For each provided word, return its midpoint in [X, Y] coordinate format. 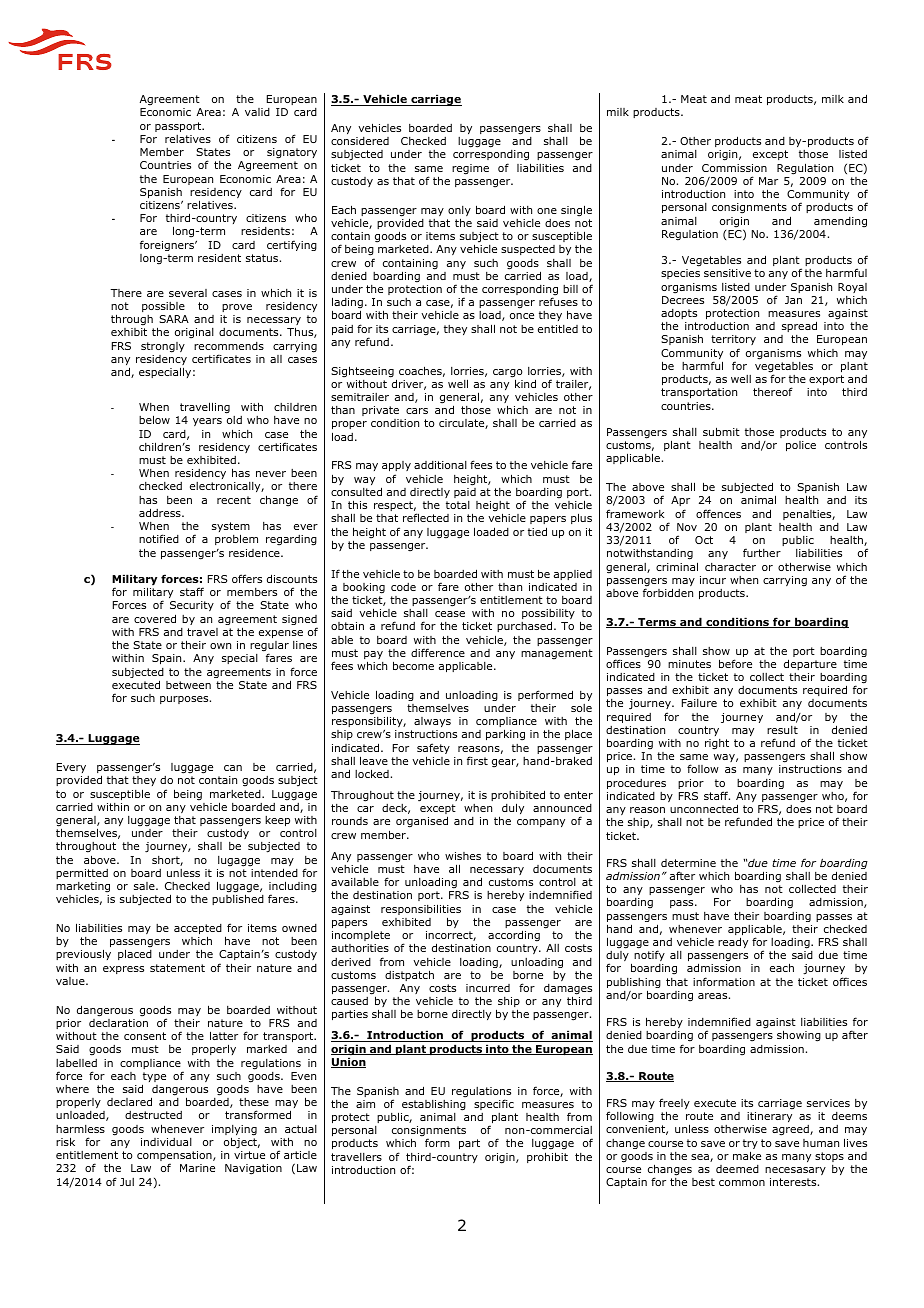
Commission [734, 168]
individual [166, 1142]
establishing [434, 1105]
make [747, 1155]
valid [257, 112]
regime [470, 169]
